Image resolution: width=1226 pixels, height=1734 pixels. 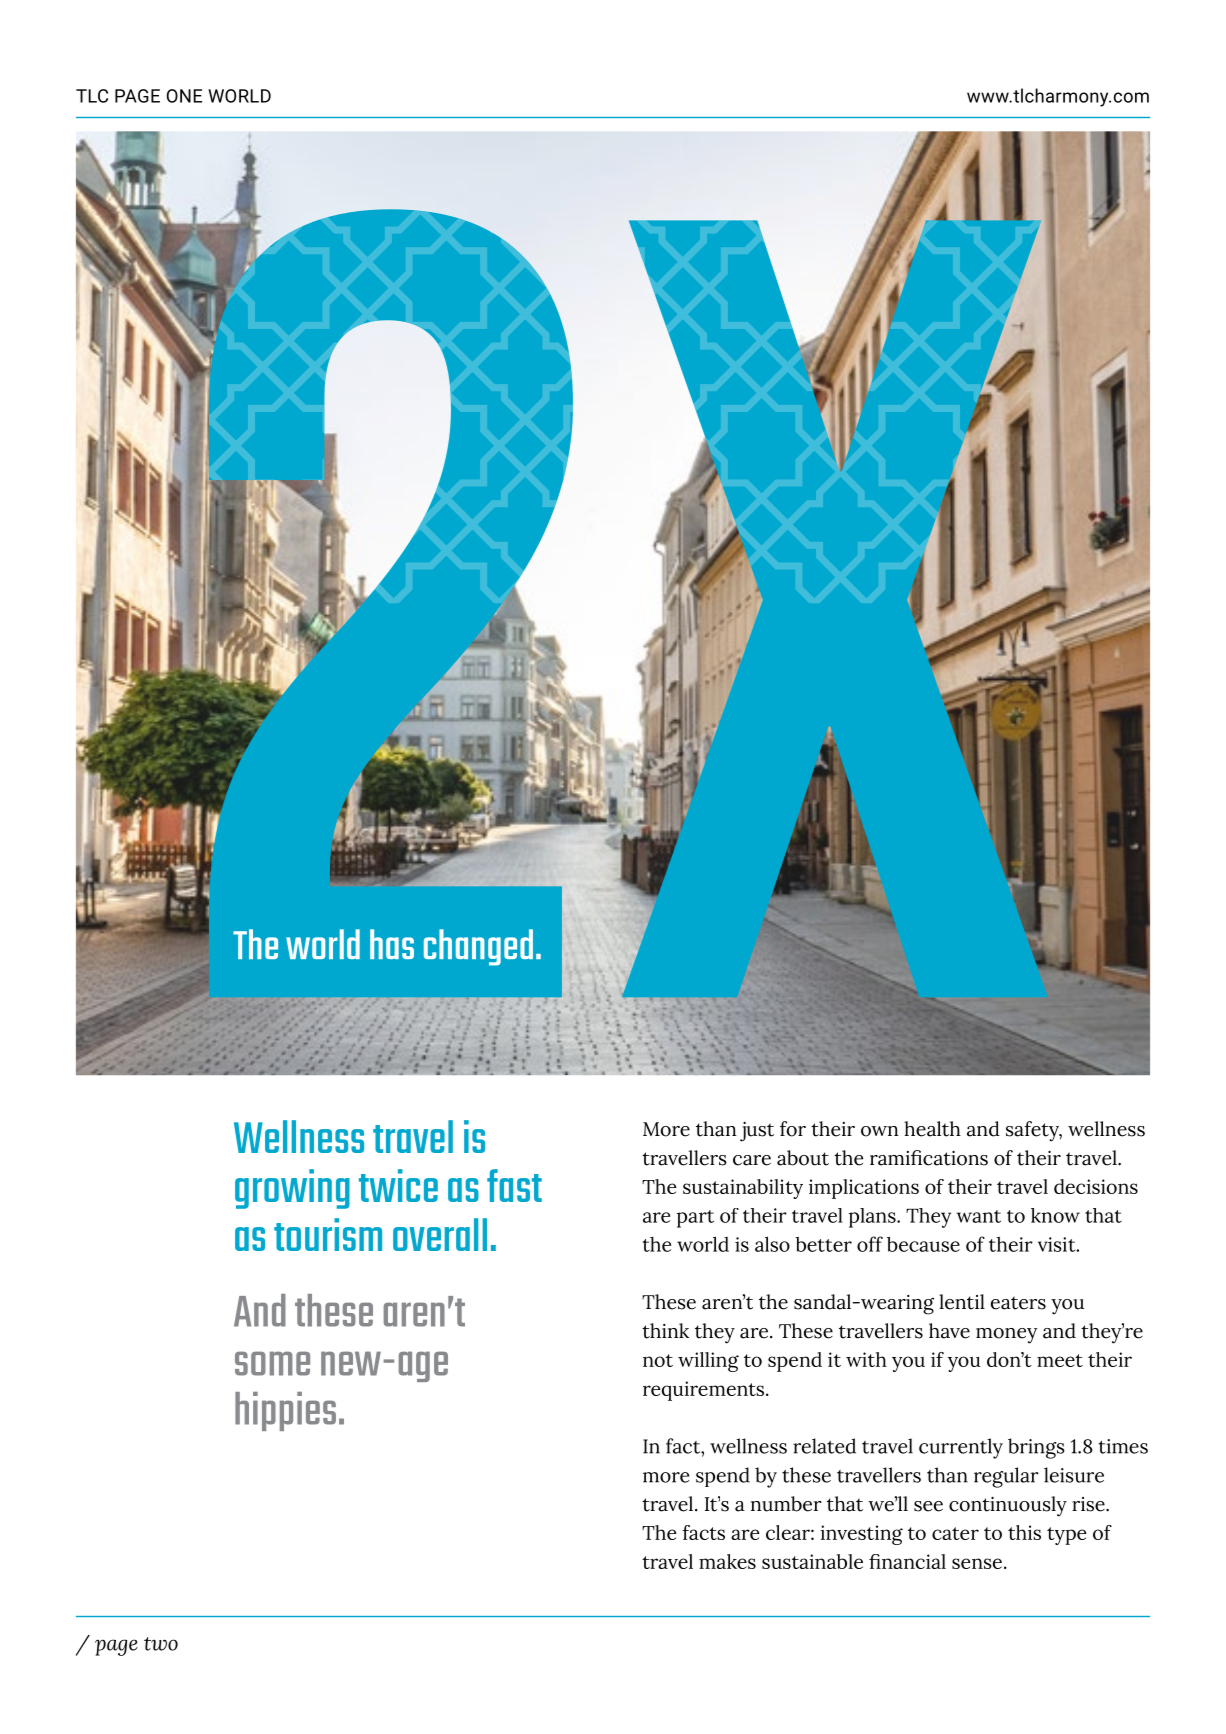 I want to click on health, so click(x=932, y=1129).
